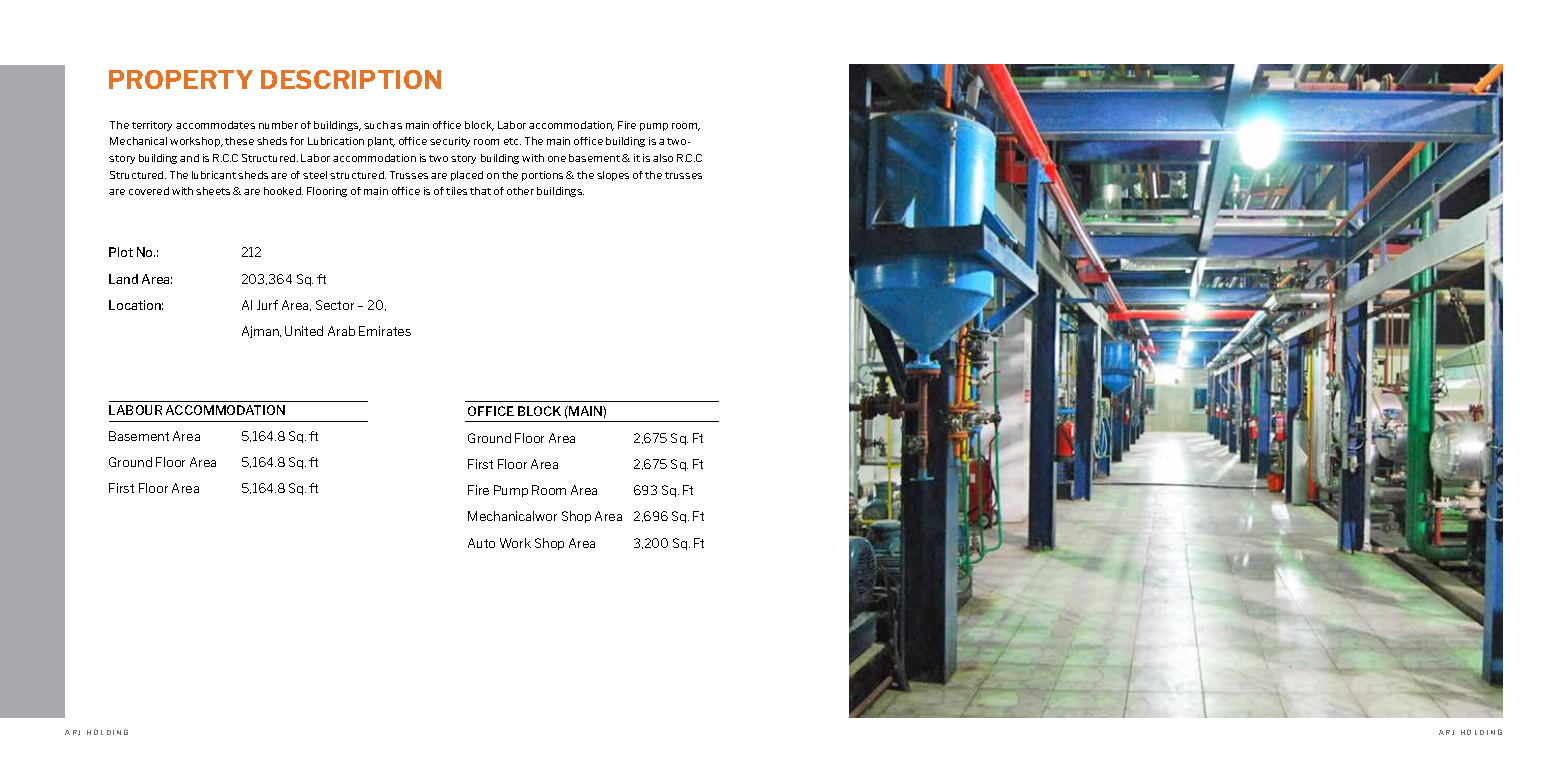  I want to click on Auto, so click(481, 543).
